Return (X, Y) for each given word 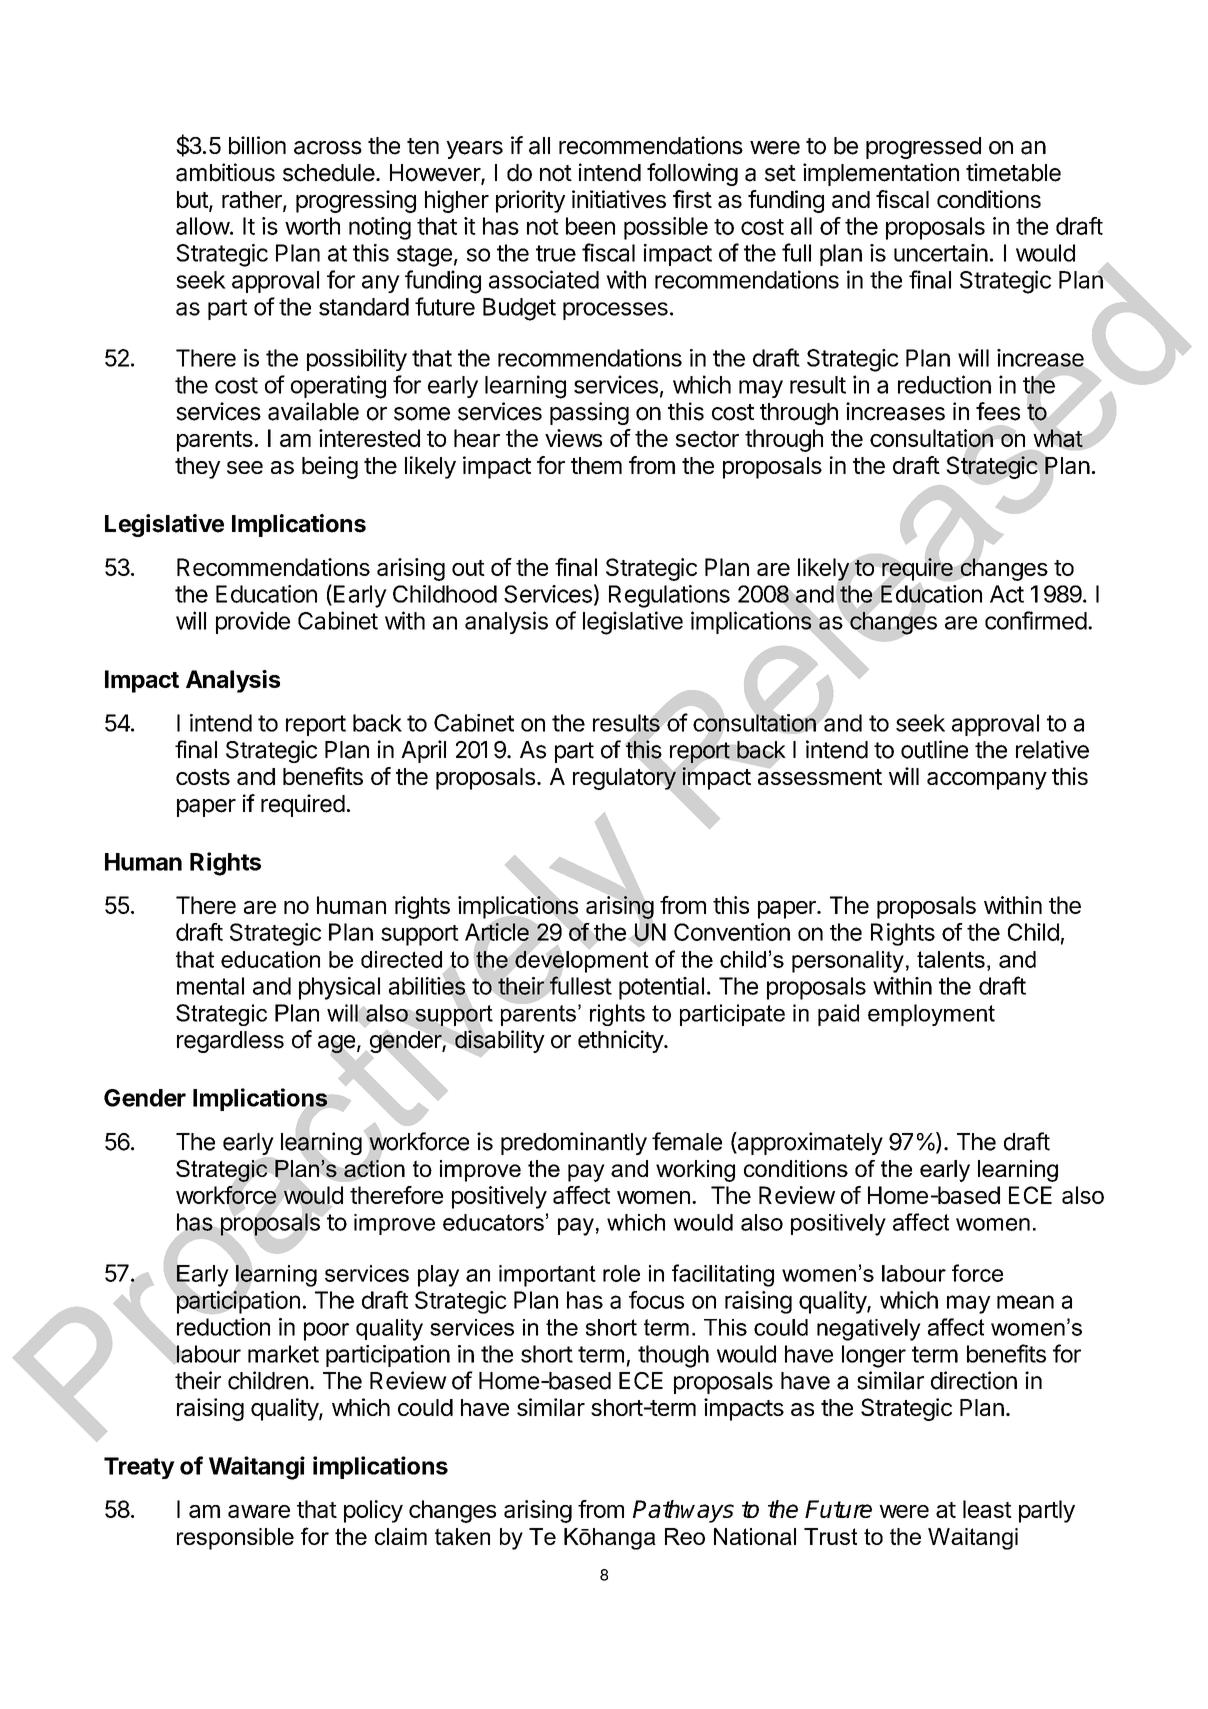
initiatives (619, 199)
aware (259, 1511)
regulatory (625, 779)
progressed (923, 148)
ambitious (225, 172)
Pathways (683, 1511)
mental (210, 986)
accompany (987, 781)
